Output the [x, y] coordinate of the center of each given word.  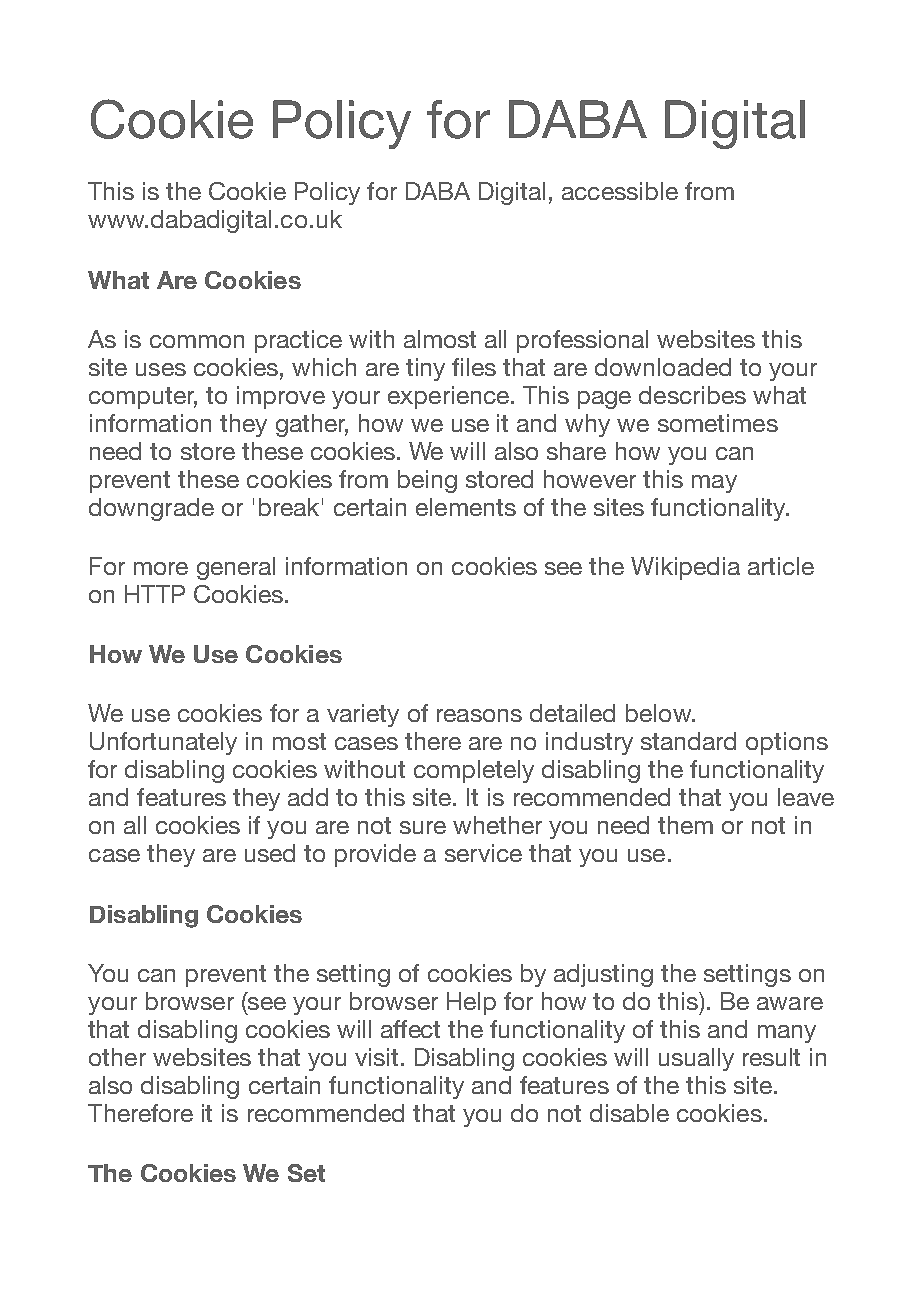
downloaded [663, 367]
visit [376, 1057]
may [714, 484]
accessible [620, 191]
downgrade [151, 509]
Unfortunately [163, 743]
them [685, 825]
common [197, 341]
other [117, 1057]
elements [466, 507]
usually [696, 1059]
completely [474, 771]
